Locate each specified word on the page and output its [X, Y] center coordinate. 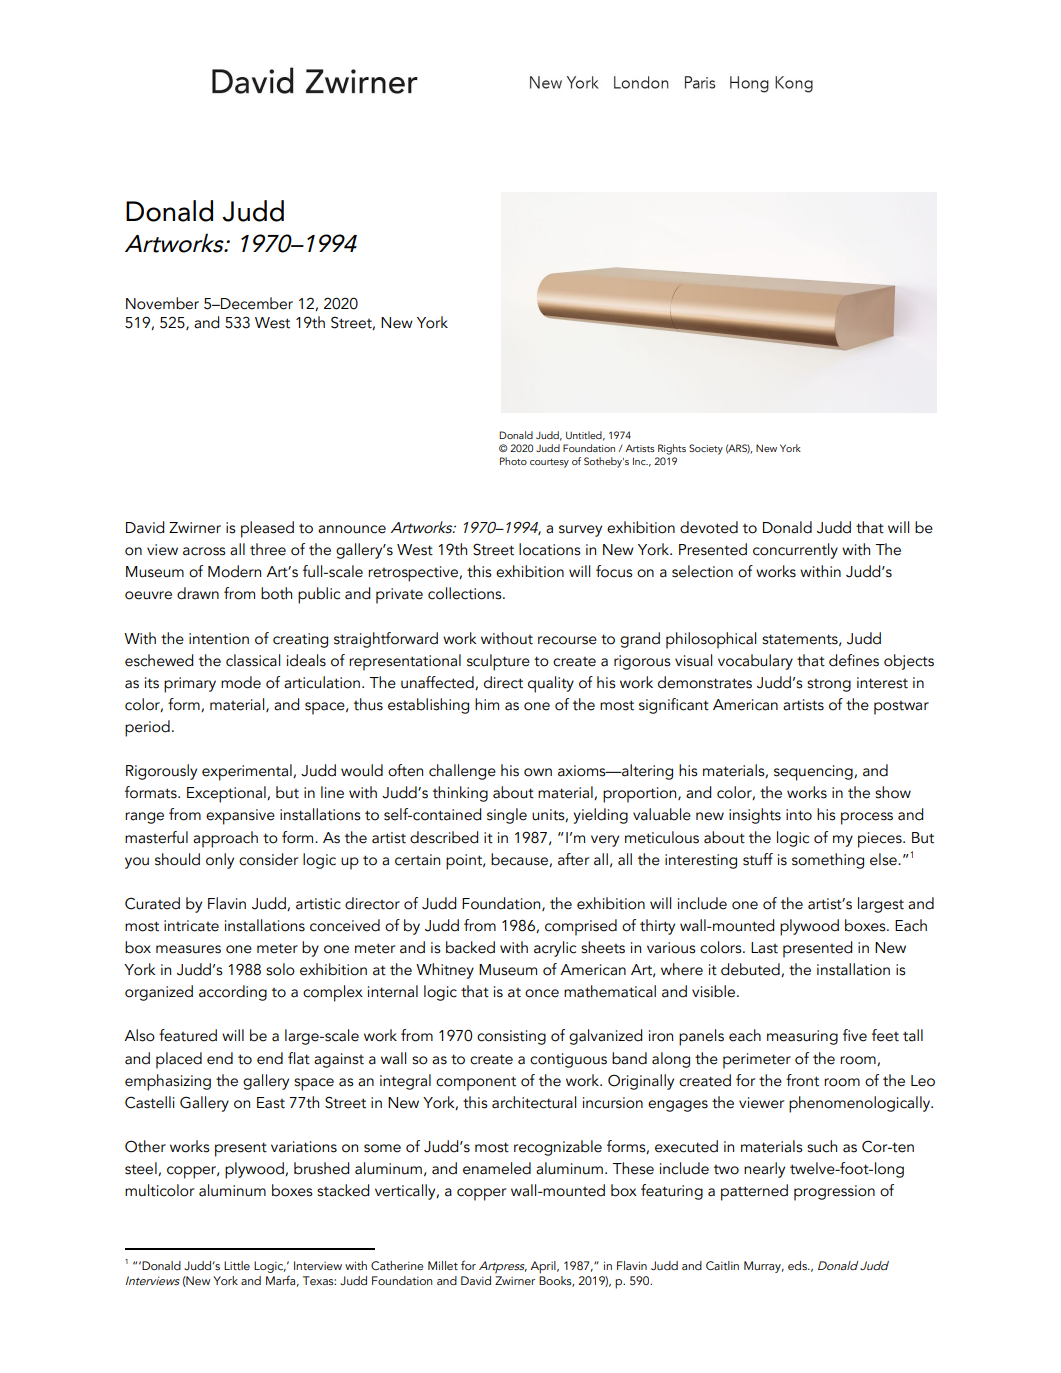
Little [237, 1265]
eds [798, 1265]
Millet [443, 1265]
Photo [513, 461]
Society [706, 449]
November [162, 303]
